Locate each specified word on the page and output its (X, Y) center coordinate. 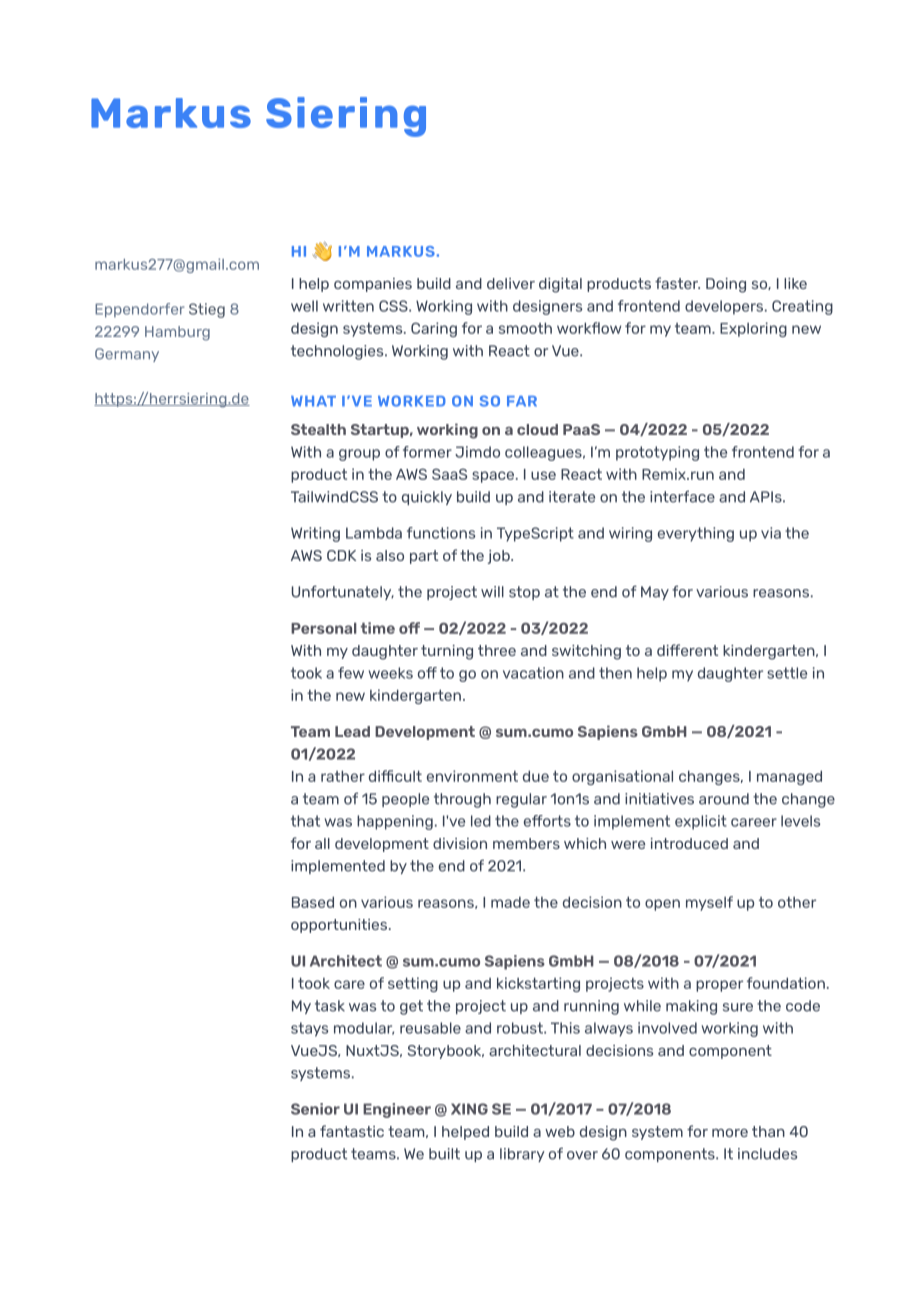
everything (696, 534)
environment (472, 776)
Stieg (207, 310)
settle (787, 673)
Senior (315, 1109)
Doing (726, 285)
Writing (315, 534)
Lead (352, 731)
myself (709, 903)
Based (313, 902)
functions (441, 533)
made (510, 902)
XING (469, 1109)
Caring (434, 329)
